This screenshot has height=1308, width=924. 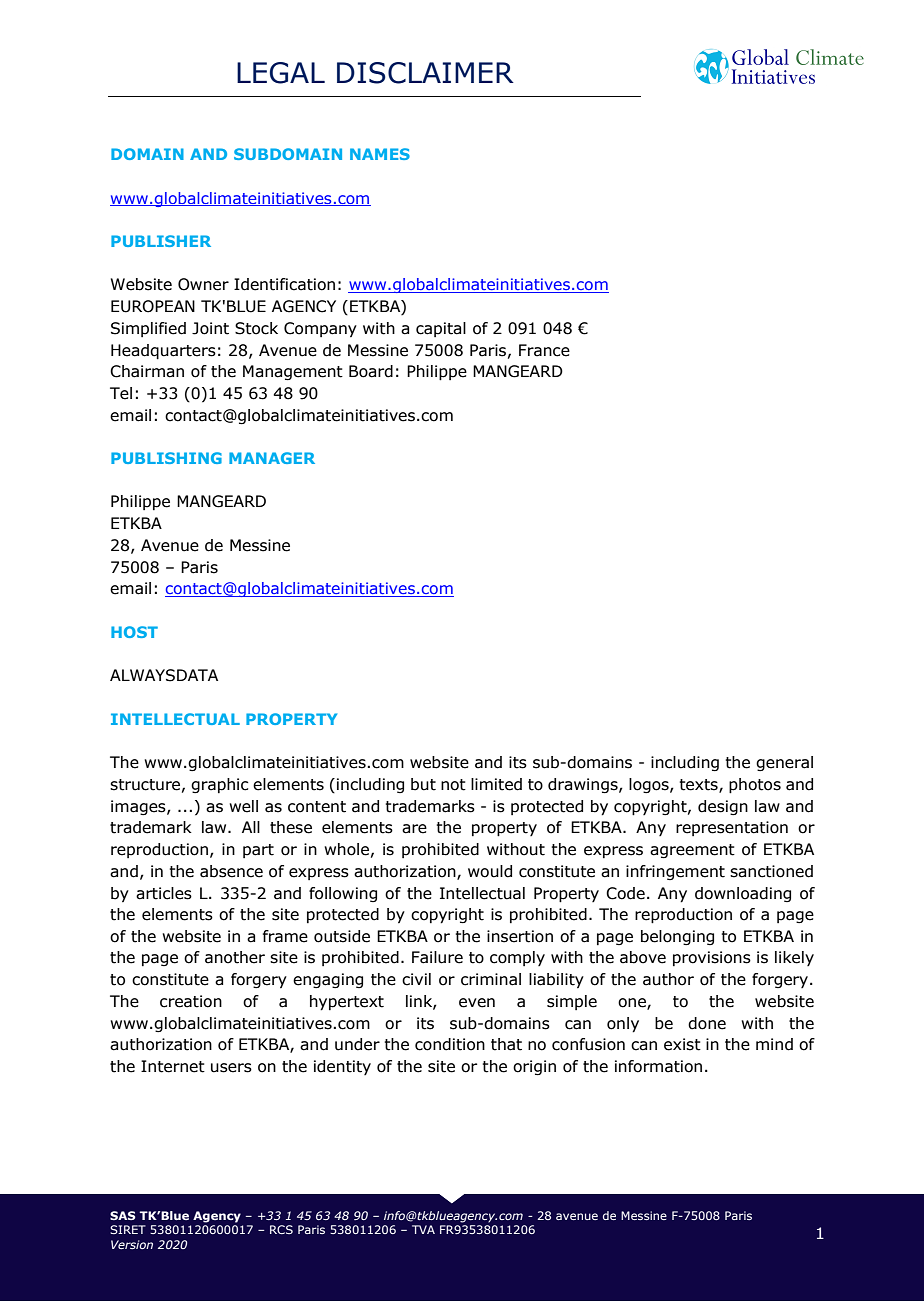 What do you see at coordinates (122, 1215) in the screenshot?
I see `SAS` at bounding box center [122, 1215].
